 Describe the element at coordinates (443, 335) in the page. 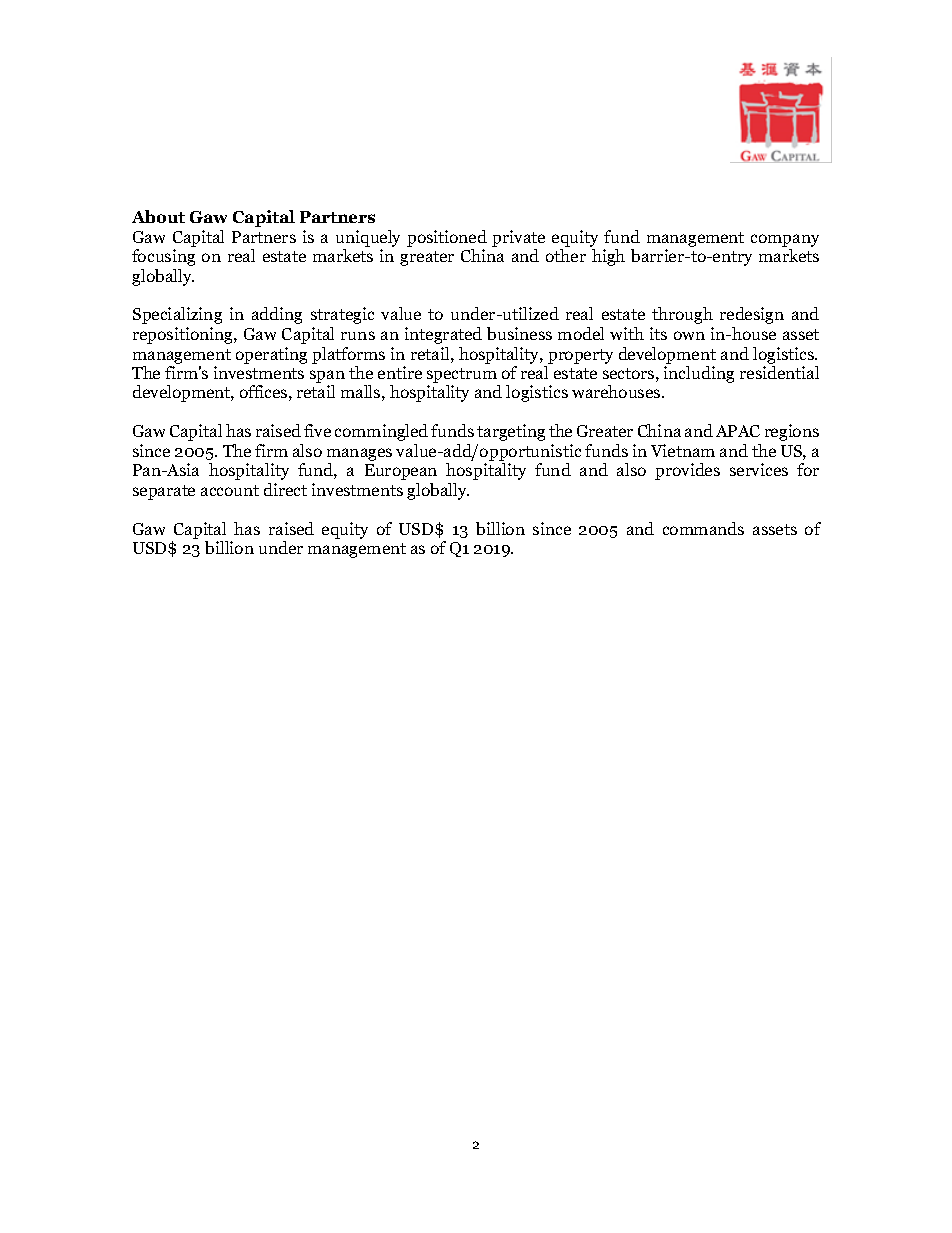

I see `integrated` at that location.
